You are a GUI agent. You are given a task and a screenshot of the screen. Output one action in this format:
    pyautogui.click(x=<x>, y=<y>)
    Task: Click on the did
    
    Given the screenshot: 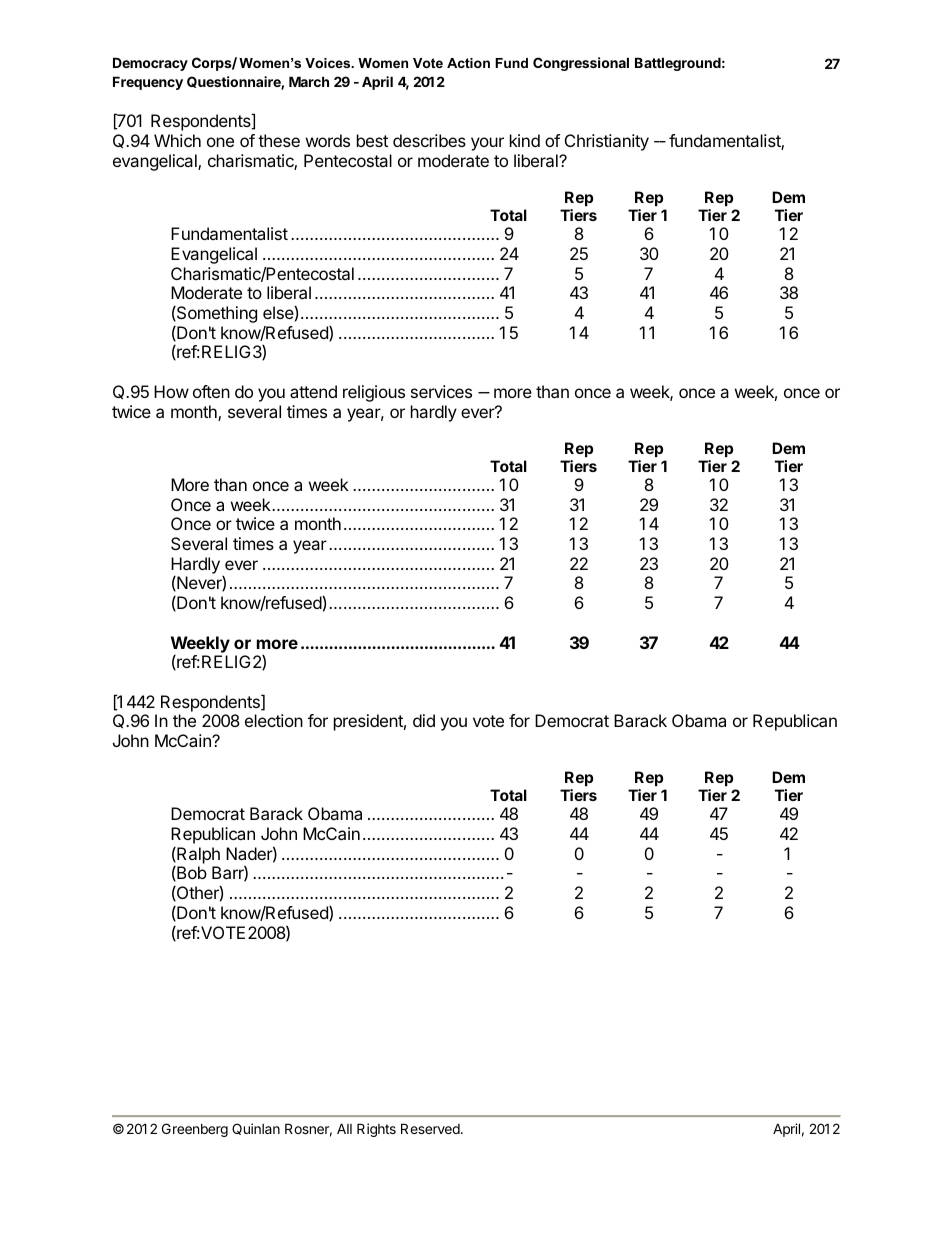 What is the action you would take?
    pyautogui.click(x=424, y=720)
